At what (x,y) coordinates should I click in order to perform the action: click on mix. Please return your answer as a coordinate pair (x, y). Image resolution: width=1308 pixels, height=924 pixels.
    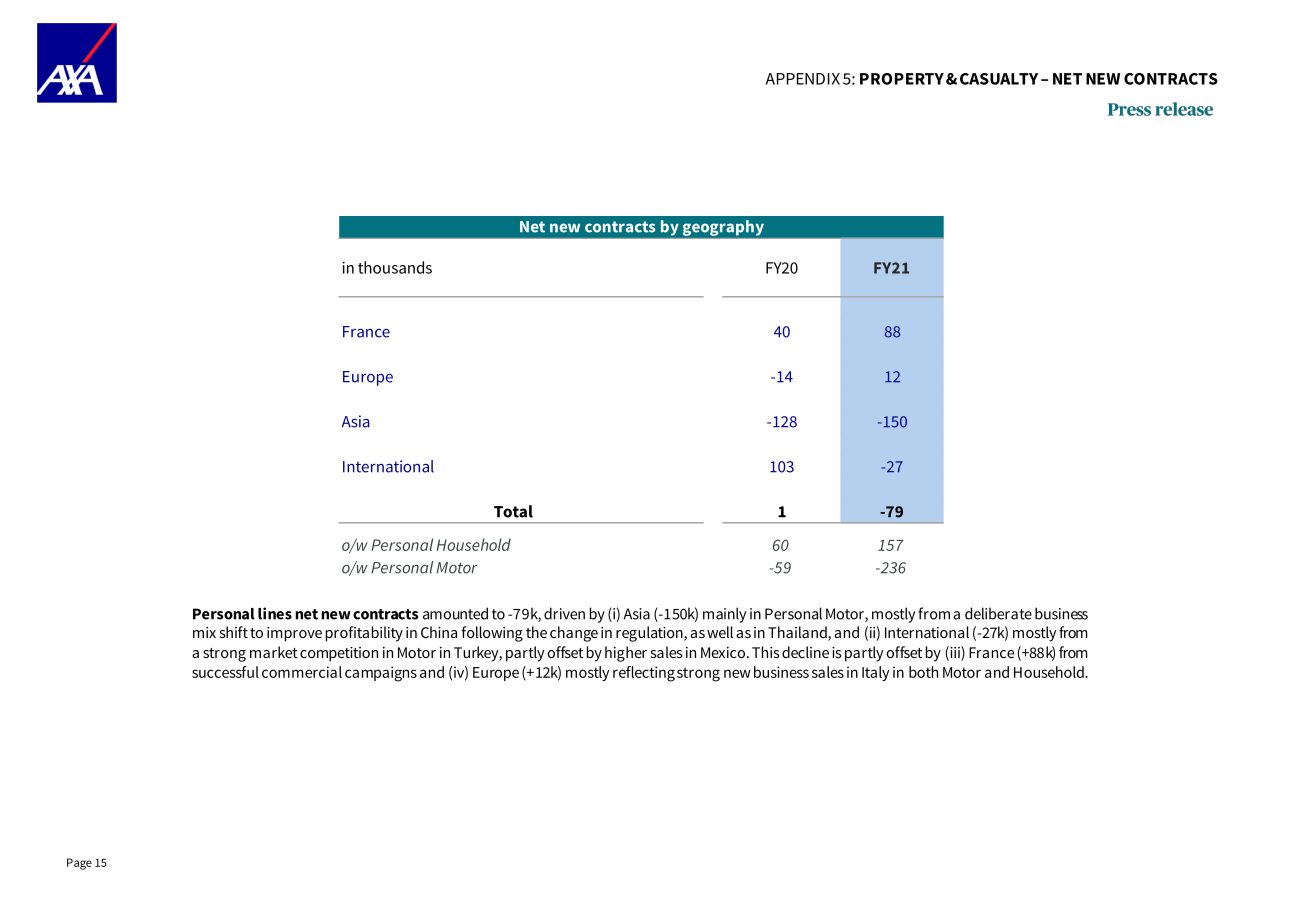
    Looking at the image, I should click on (204, 632).
